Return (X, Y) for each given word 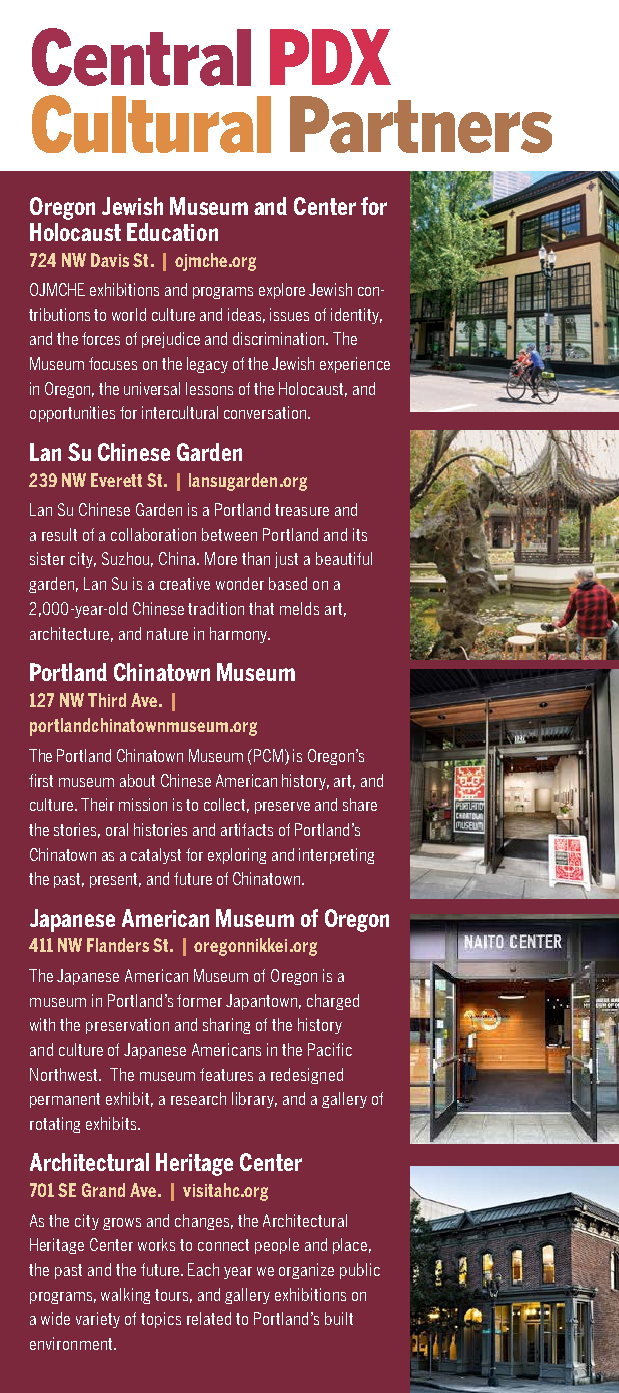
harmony (240, 635)
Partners (421, 124)
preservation (127, 1026)
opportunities (72, 414)
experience (355, 365)
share (360, 804)
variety (98, 1320)
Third (107, 700)
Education (172, 232)
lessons (209, 388)
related (209, 1318)
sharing (226, 1026)
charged (333, 1002)
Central (141, 57)
